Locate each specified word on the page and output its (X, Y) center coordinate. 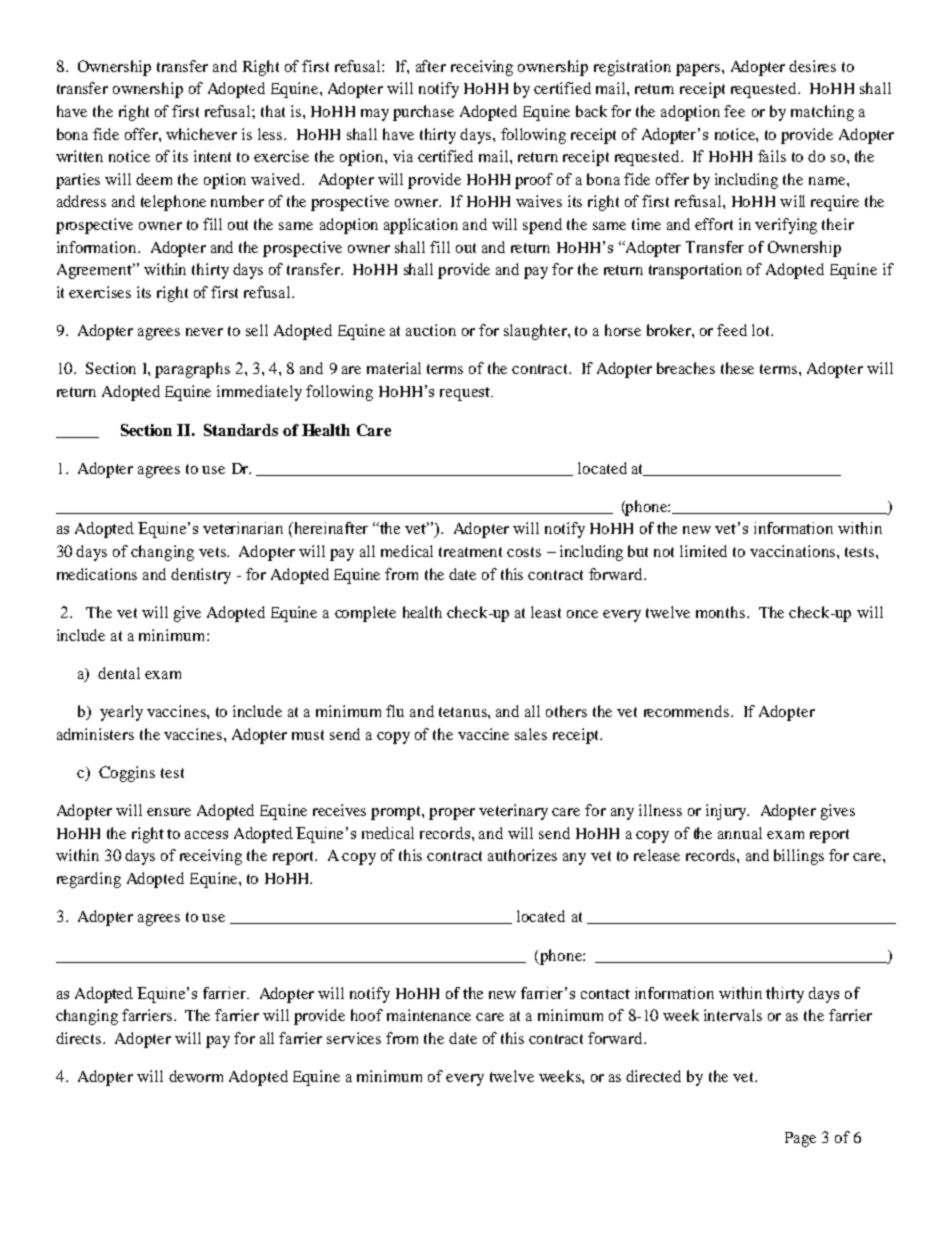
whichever (201, 134)
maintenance (429, 1015)
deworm (196, 1076)
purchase (423, 113)
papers (699, 70)
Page (800, 1139)
